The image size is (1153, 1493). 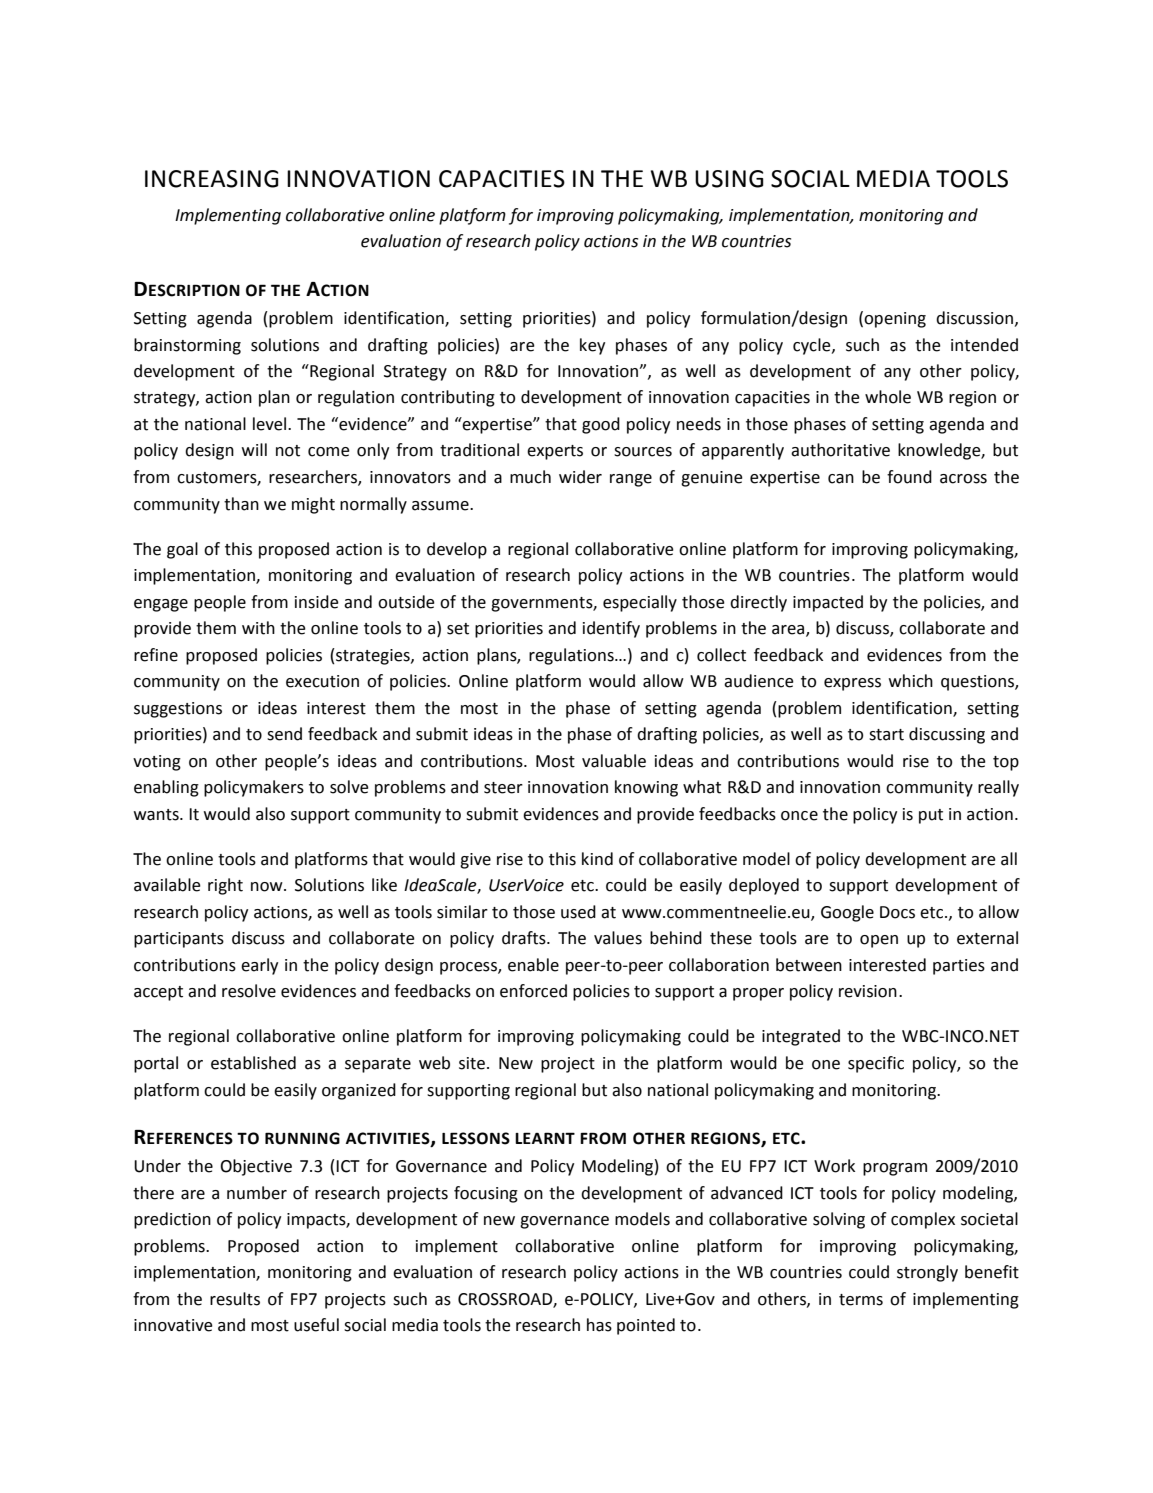 I want to click on key, so click(x=592, y=346).
